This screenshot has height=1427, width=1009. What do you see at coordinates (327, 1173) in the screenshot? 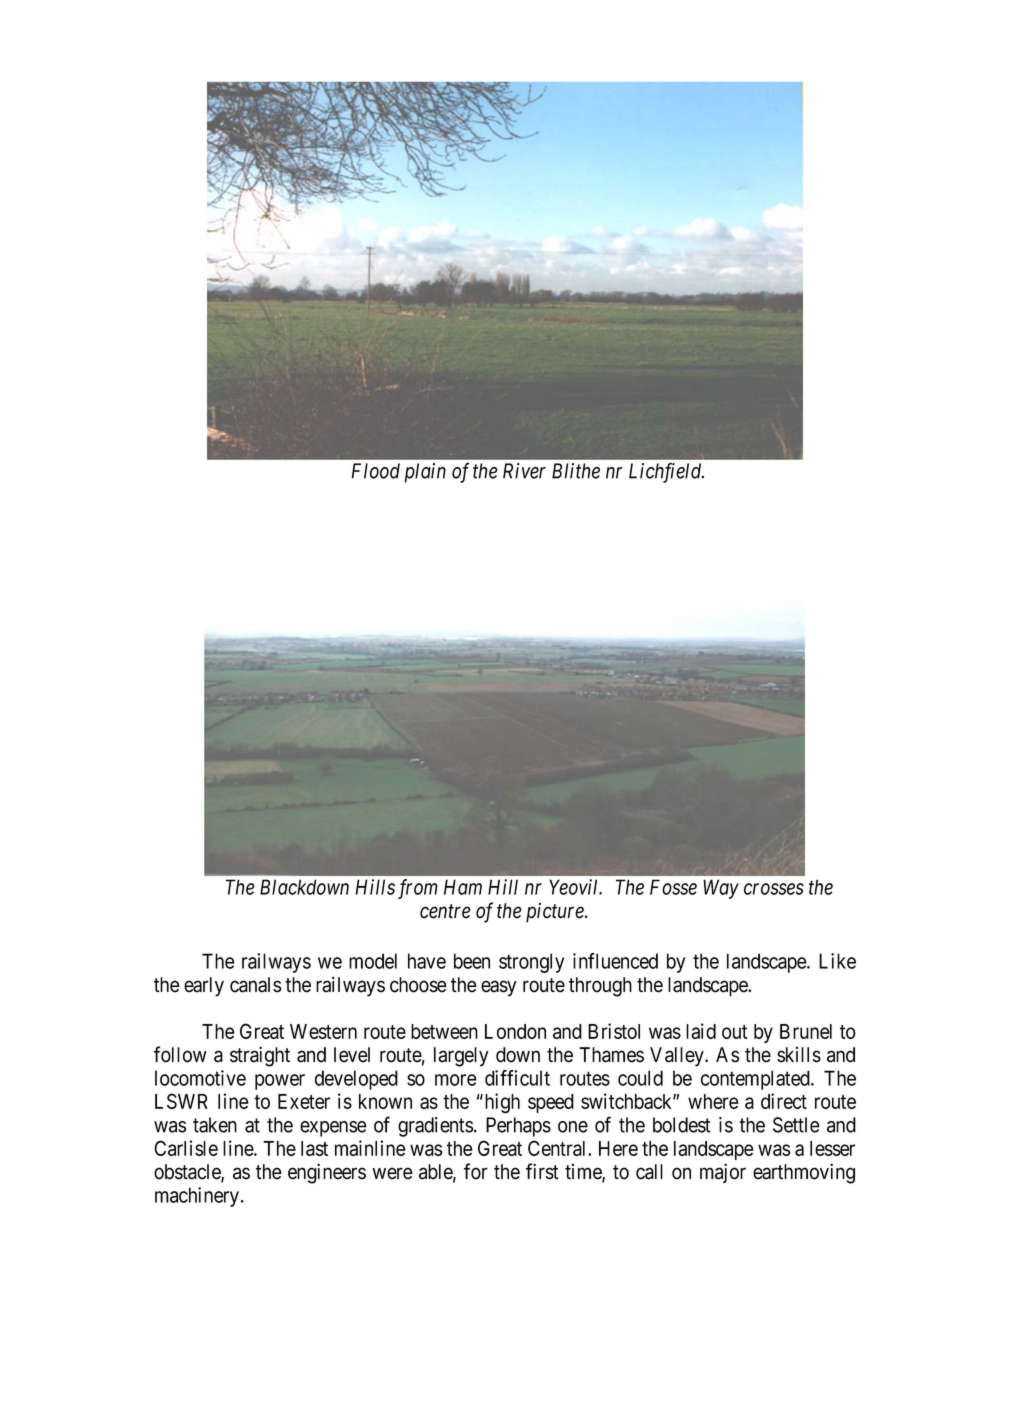
I see `engineers` at bounding box center [327, 1173].
